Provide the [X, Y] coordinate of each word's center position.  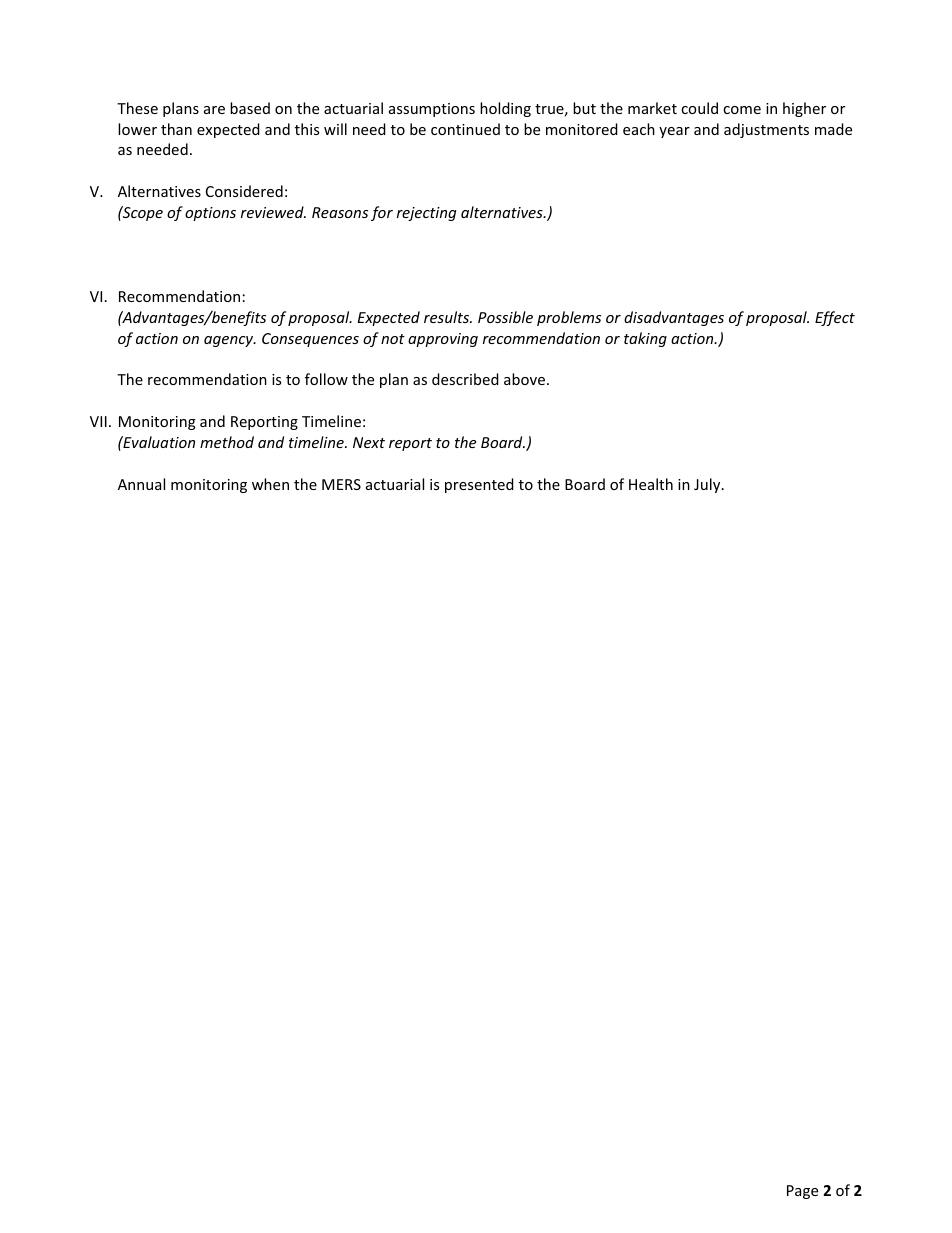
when [270, 484]
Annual [141, 484]
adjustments [766, 130]
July [708, 485]
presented [479, 485]
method [227, 442]
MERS [341, 484]
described [465, 379]
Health [651, 484]
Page [802, 1192]
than [176, 129]
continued [465, 129]
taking [645, 339]
